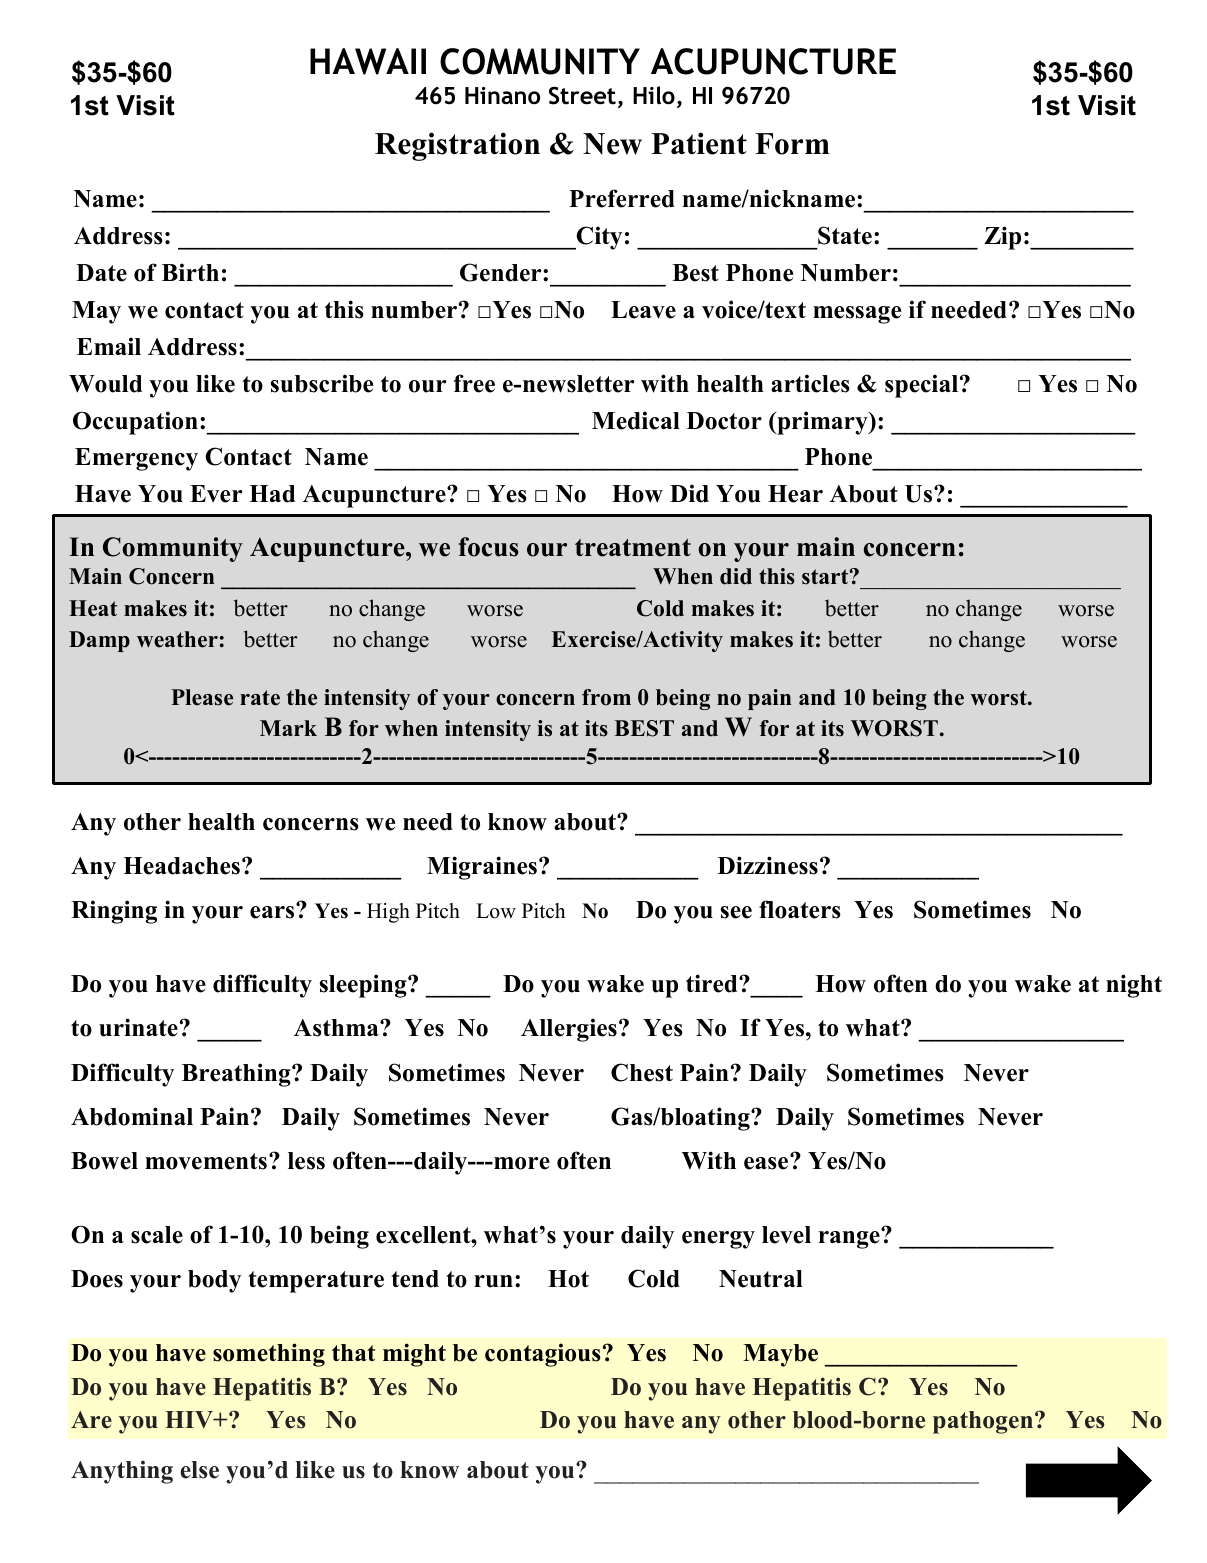 The width and height of the page is (1207, 1563). Describe the element at coordinates (582, 95) in the page. I see `Street` at that location.
